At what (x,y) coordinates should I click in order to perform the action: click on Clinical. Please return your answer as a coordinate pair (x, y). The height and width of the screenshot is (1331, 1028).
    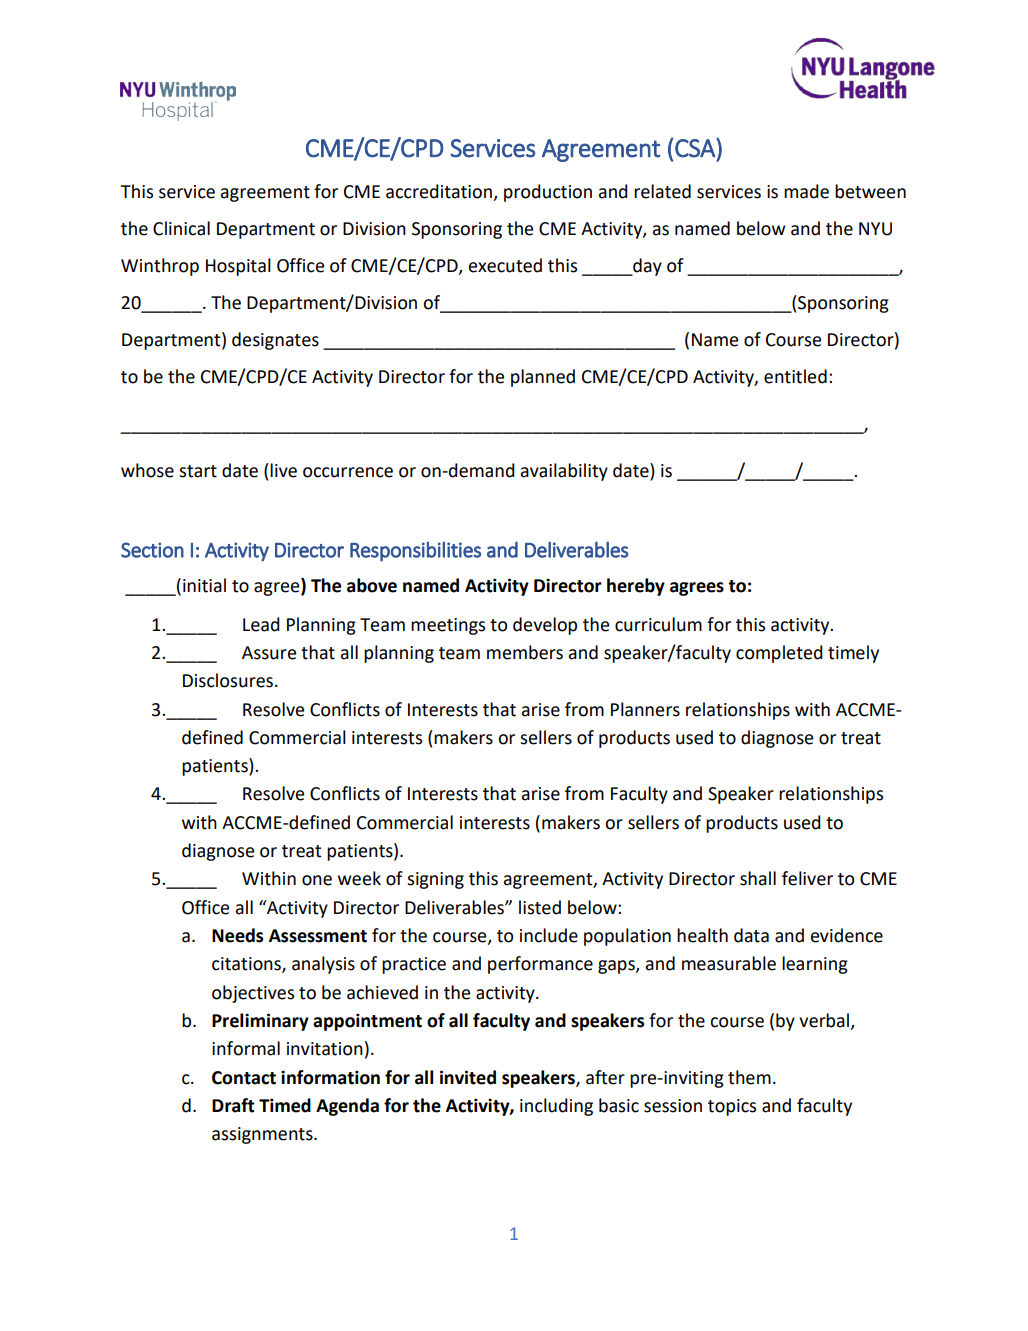
    Looking at the image, I should click on (181, 228).
